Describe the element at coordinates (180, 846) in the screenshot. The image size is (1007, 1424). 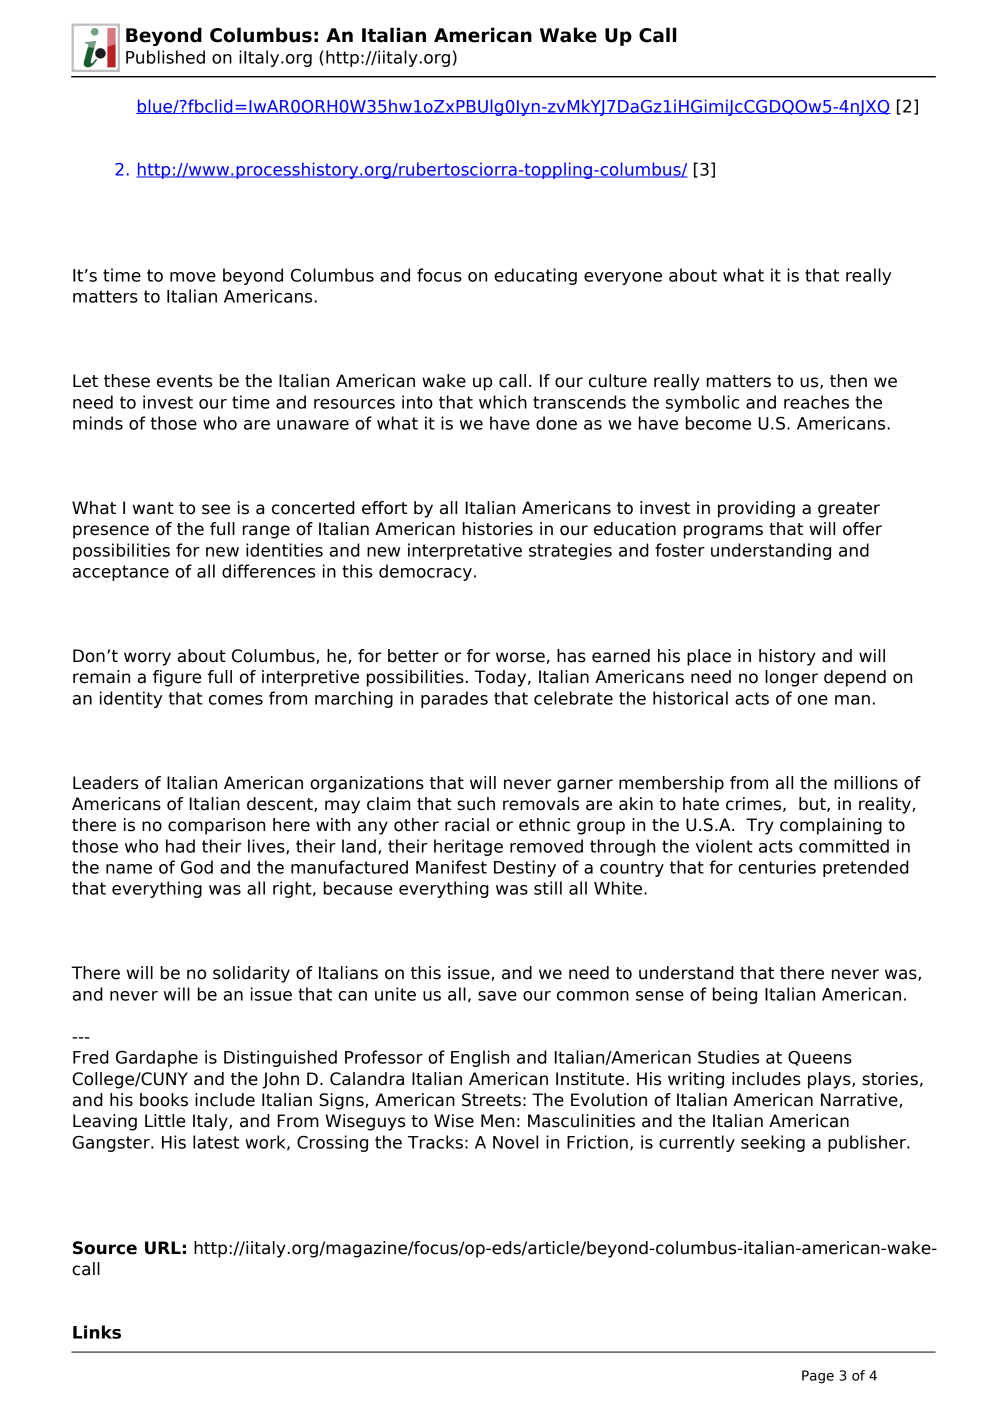
I see `had` at that location.
